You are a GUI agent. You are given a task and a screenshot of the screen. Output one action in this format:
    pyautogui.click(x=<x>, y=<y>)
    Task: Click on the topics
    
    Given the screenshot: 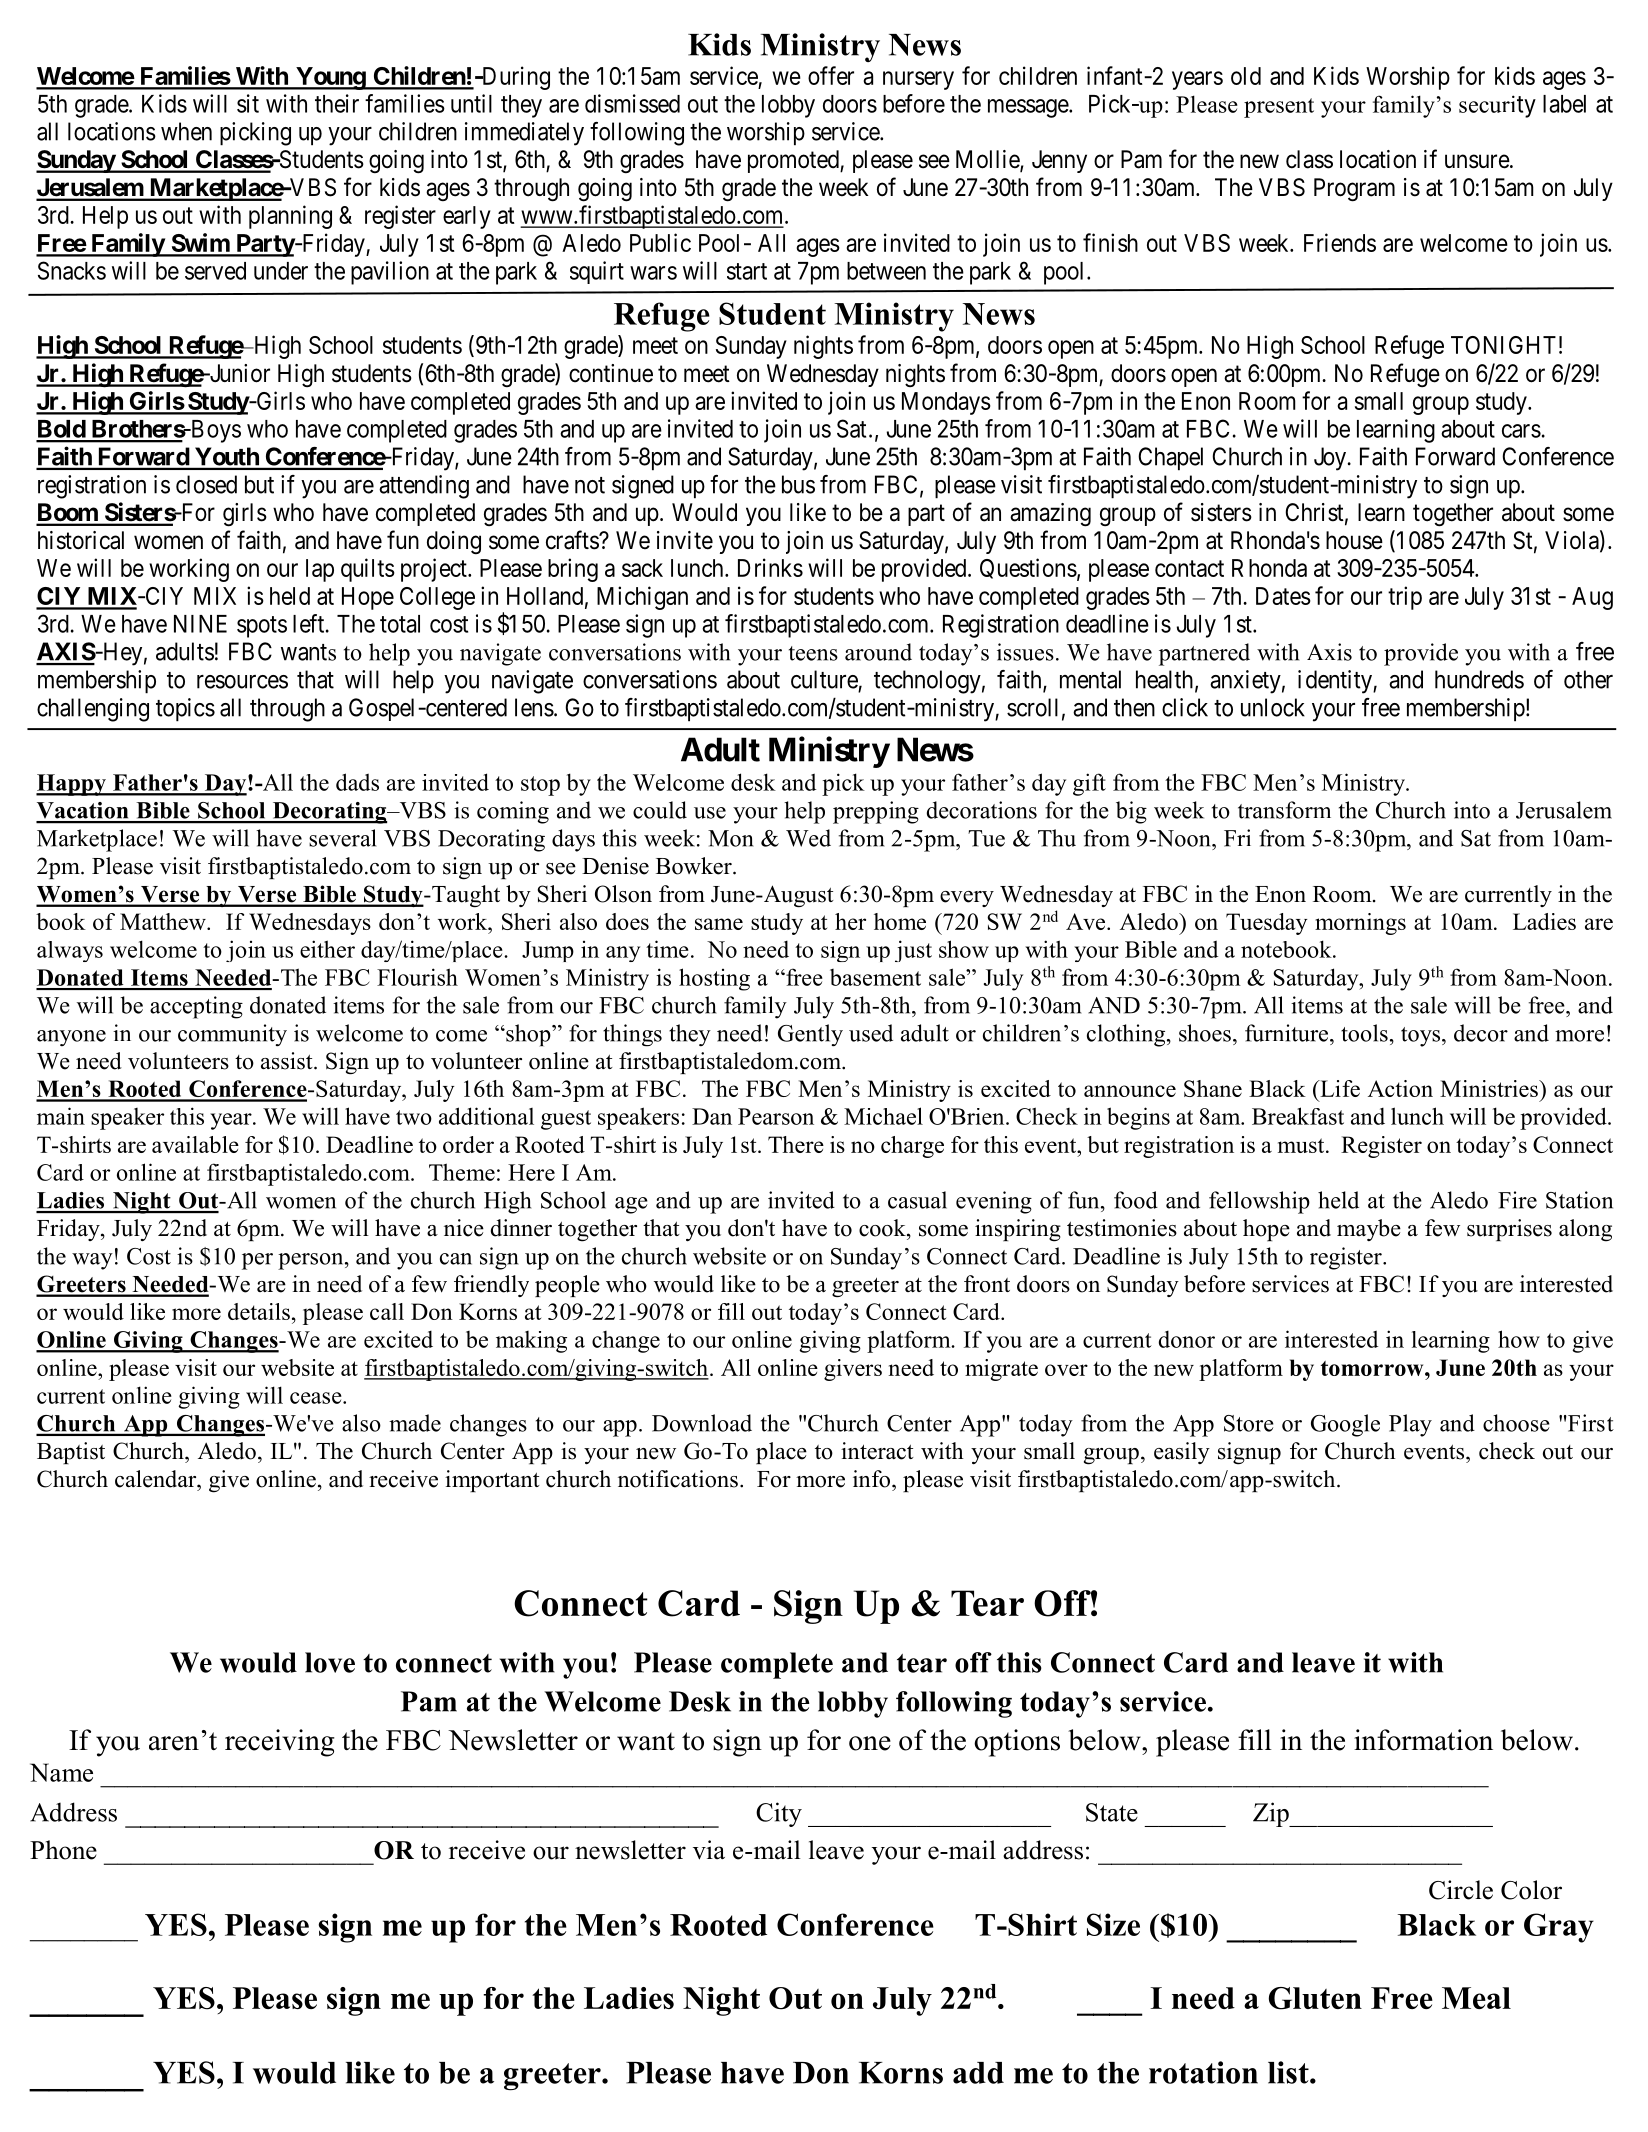 What is the action you would take?
    pyautogui.click(x=185, y=710)
